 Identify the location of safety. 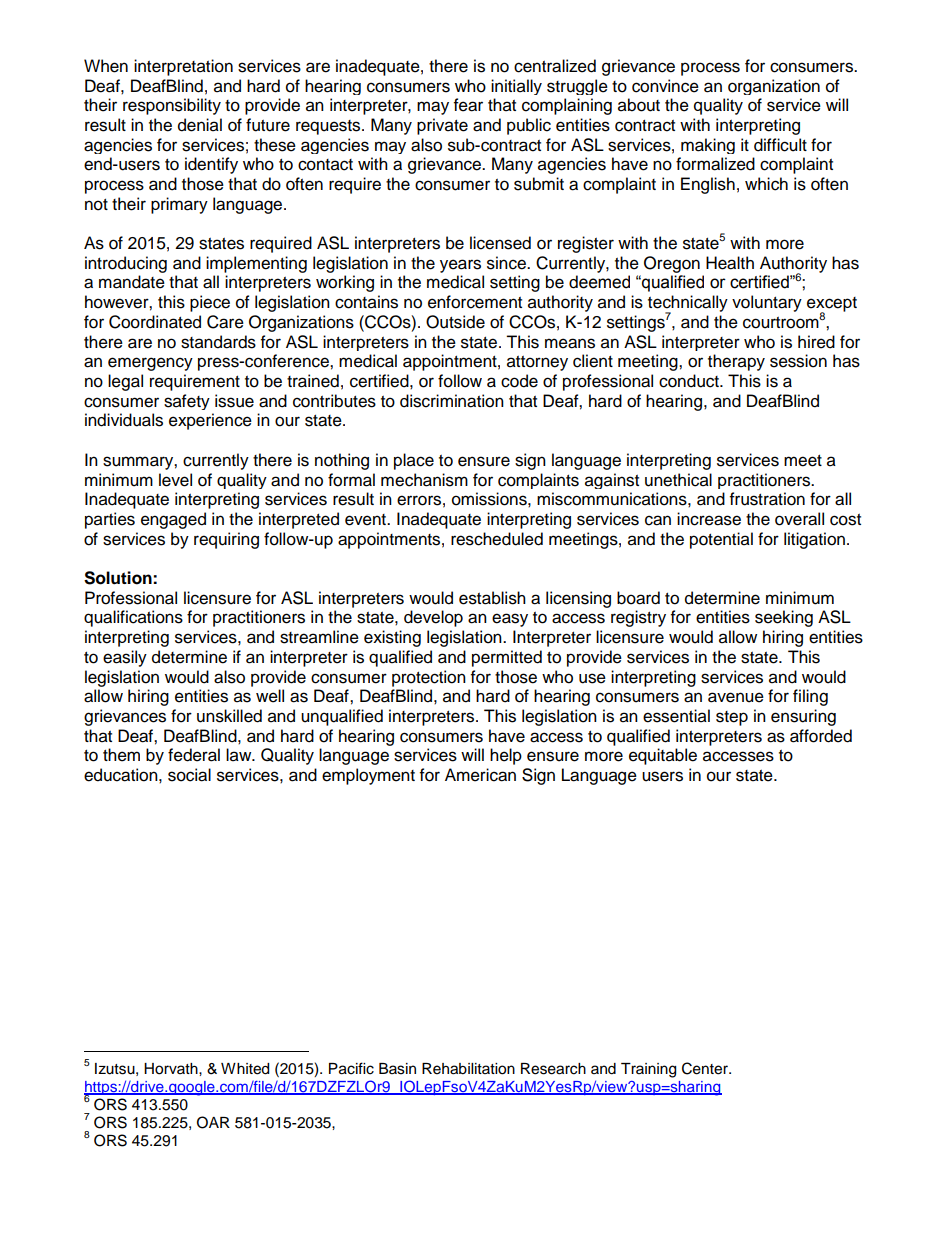
(187, 402).
